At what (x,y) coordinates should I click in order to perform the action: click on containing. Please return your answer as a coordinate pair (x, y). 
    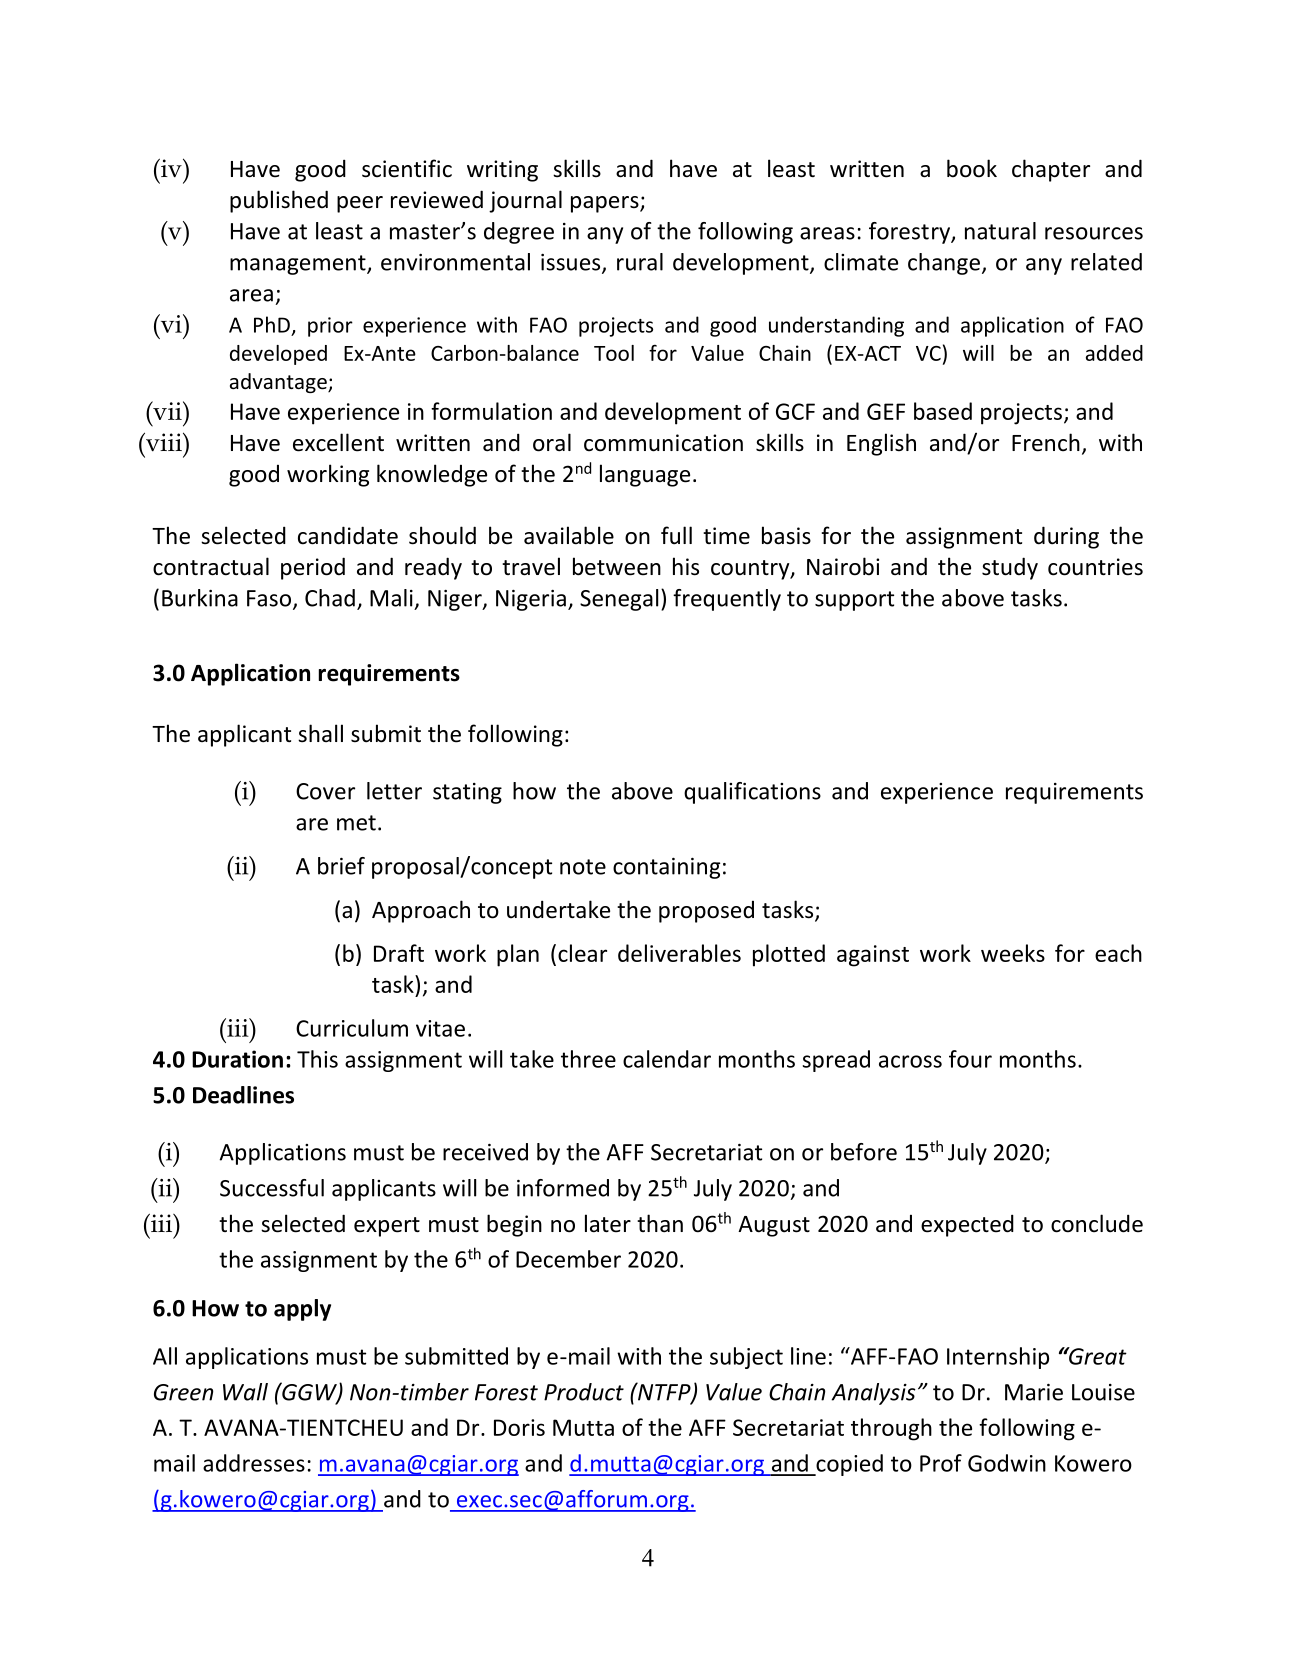
    Looking at the image, I should click on (666, 868).
